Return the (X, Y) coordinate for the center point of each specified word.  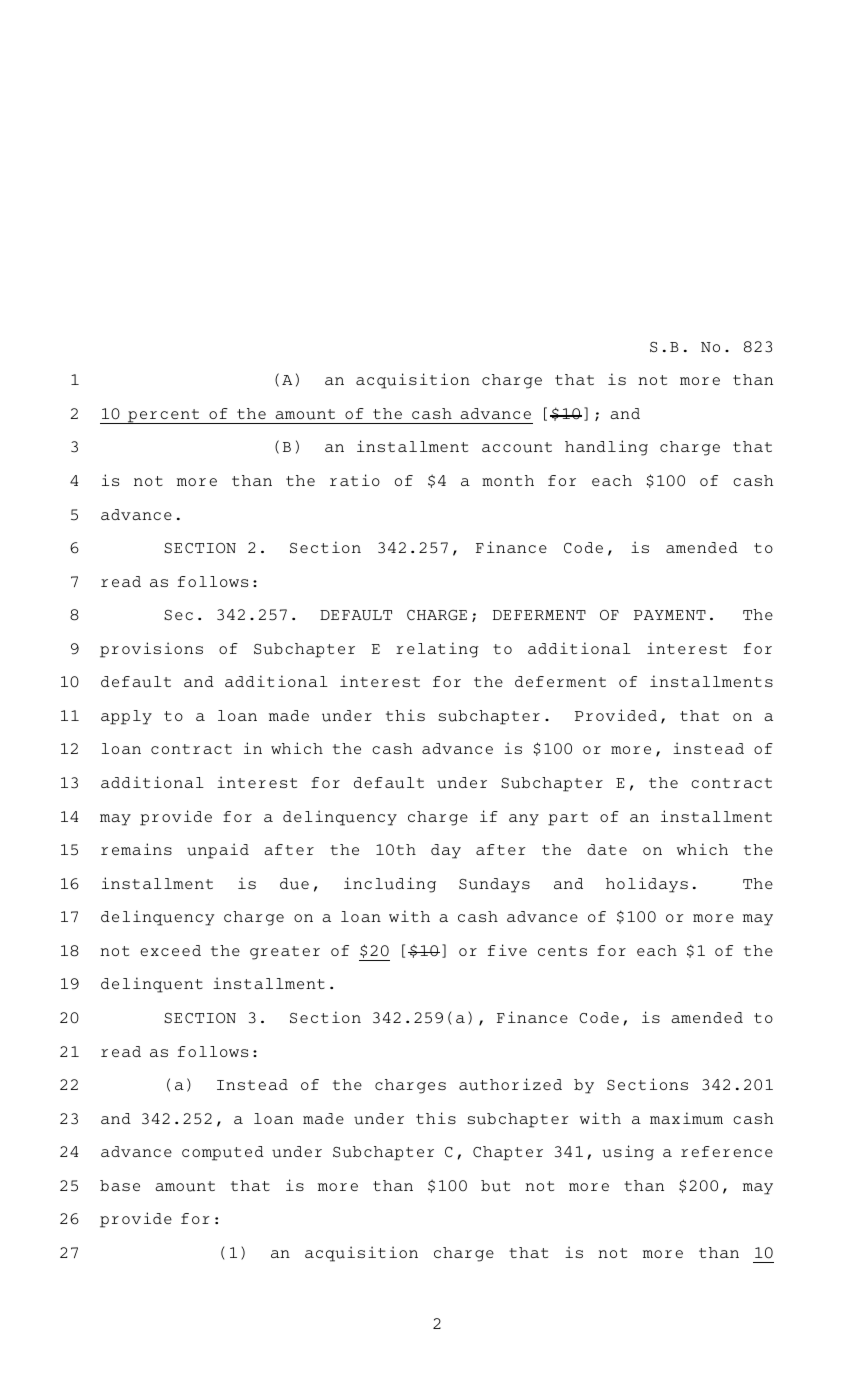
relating (437, 650)
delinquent (152, 985)
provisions (151, 650)
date (607, 849)
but (495, 1186)
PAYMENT (670, 615)
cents (562, 951)
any (524, 820)
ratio (355, 480)
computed (223, 1153)
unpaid (218, 851)
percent (163, 416)
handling (606, 448)
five (507, 950)
